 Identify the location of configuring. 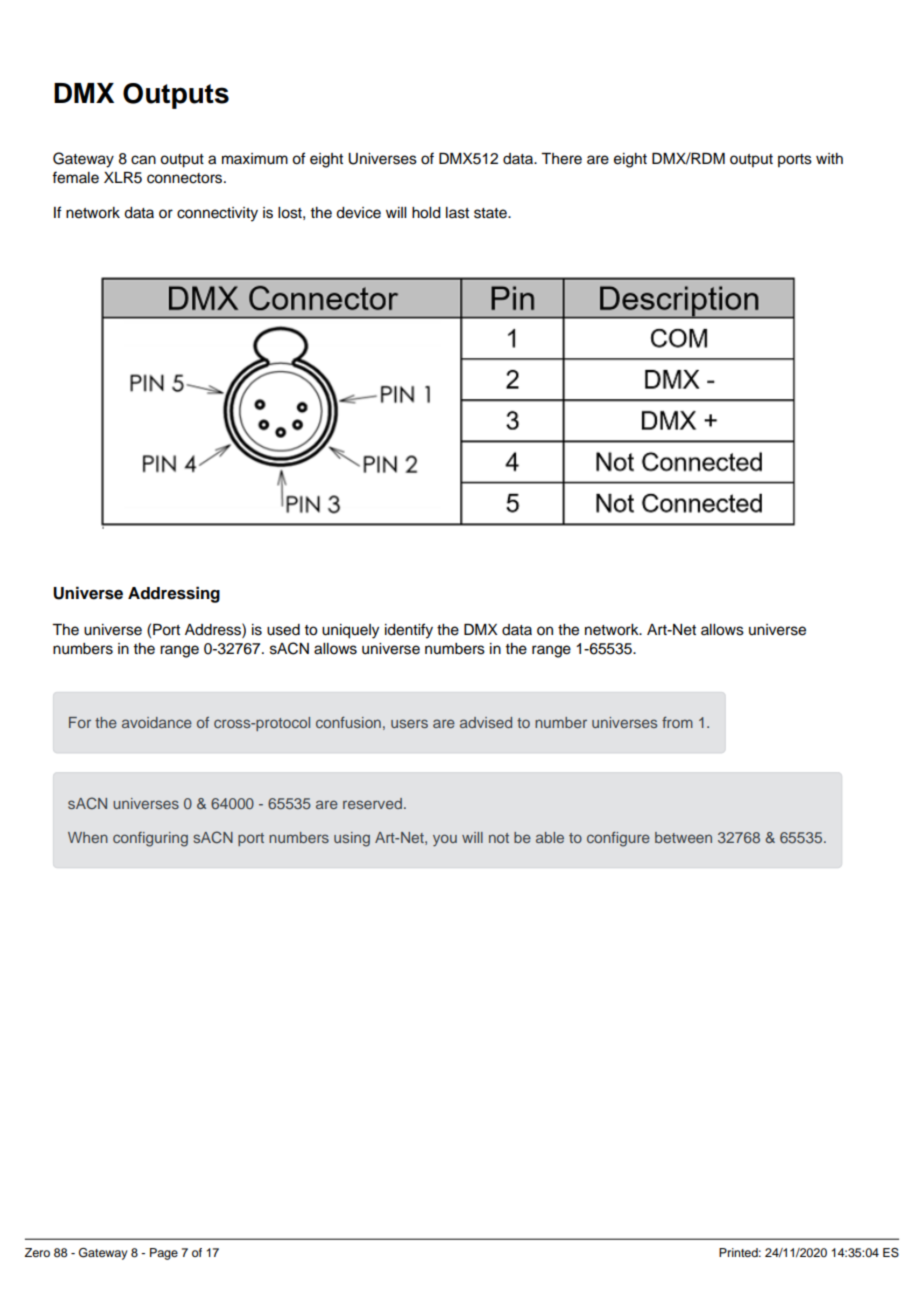
(150, 839).
